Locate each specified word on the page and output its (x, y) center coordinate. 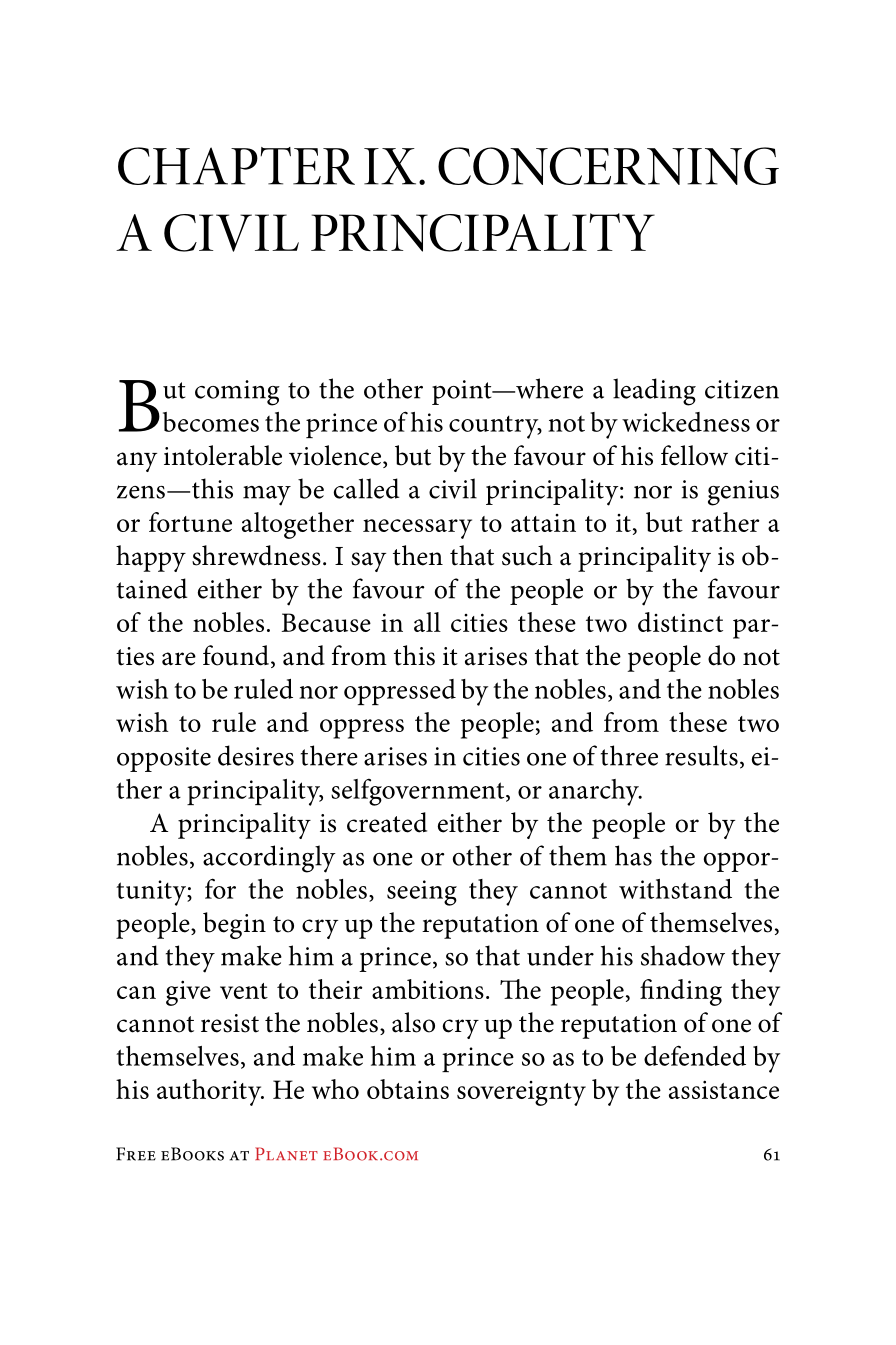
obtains (408, 1089)
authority (210, 1092)
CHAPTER (236, 166)
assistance (724, 1089)
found (236, 655)
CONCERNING (608, 166)
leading (654, 392)
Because (326, 622)
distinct (680, 622)
